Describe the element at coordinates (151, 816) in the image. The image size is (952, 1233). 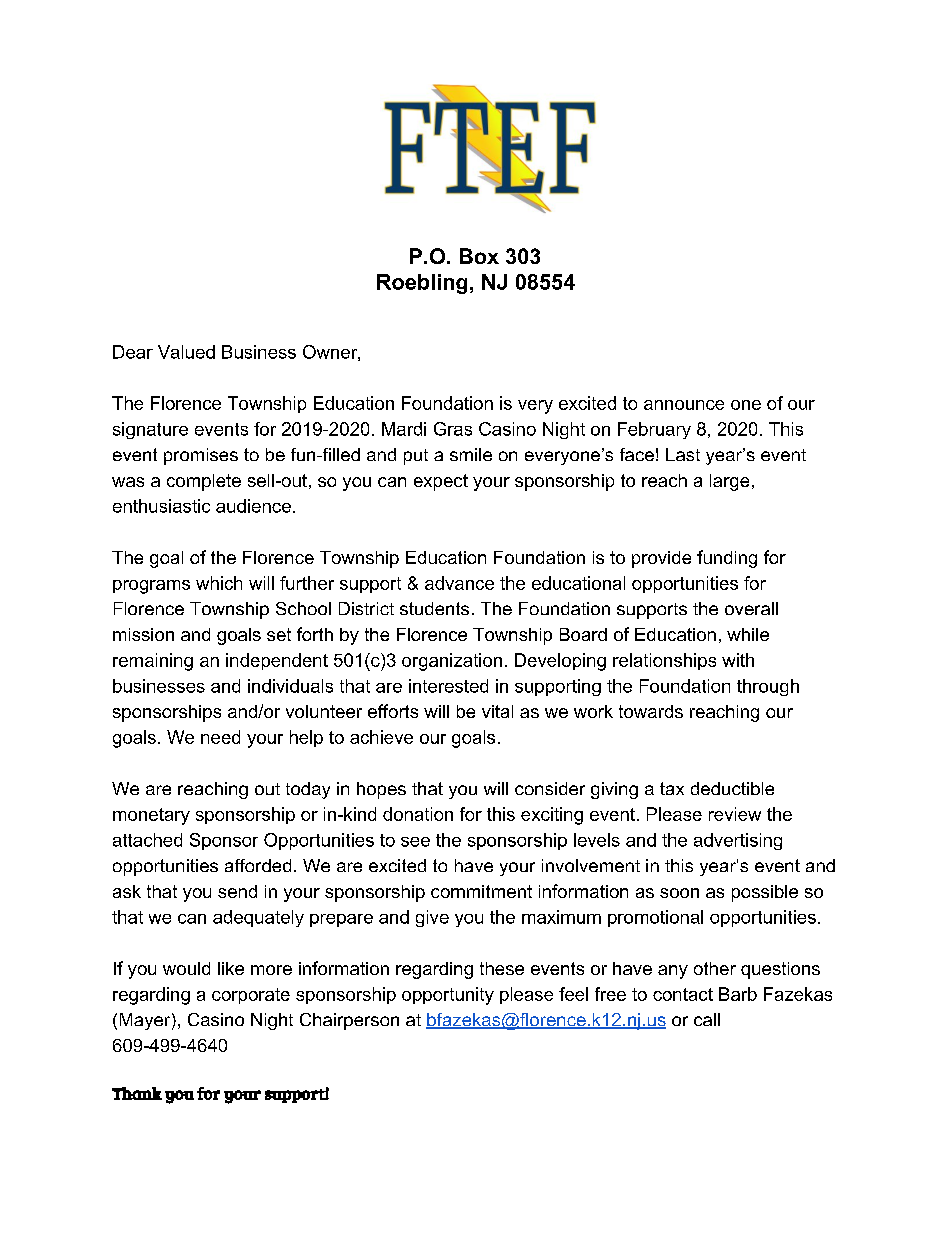
I see `monetary` at that location.
